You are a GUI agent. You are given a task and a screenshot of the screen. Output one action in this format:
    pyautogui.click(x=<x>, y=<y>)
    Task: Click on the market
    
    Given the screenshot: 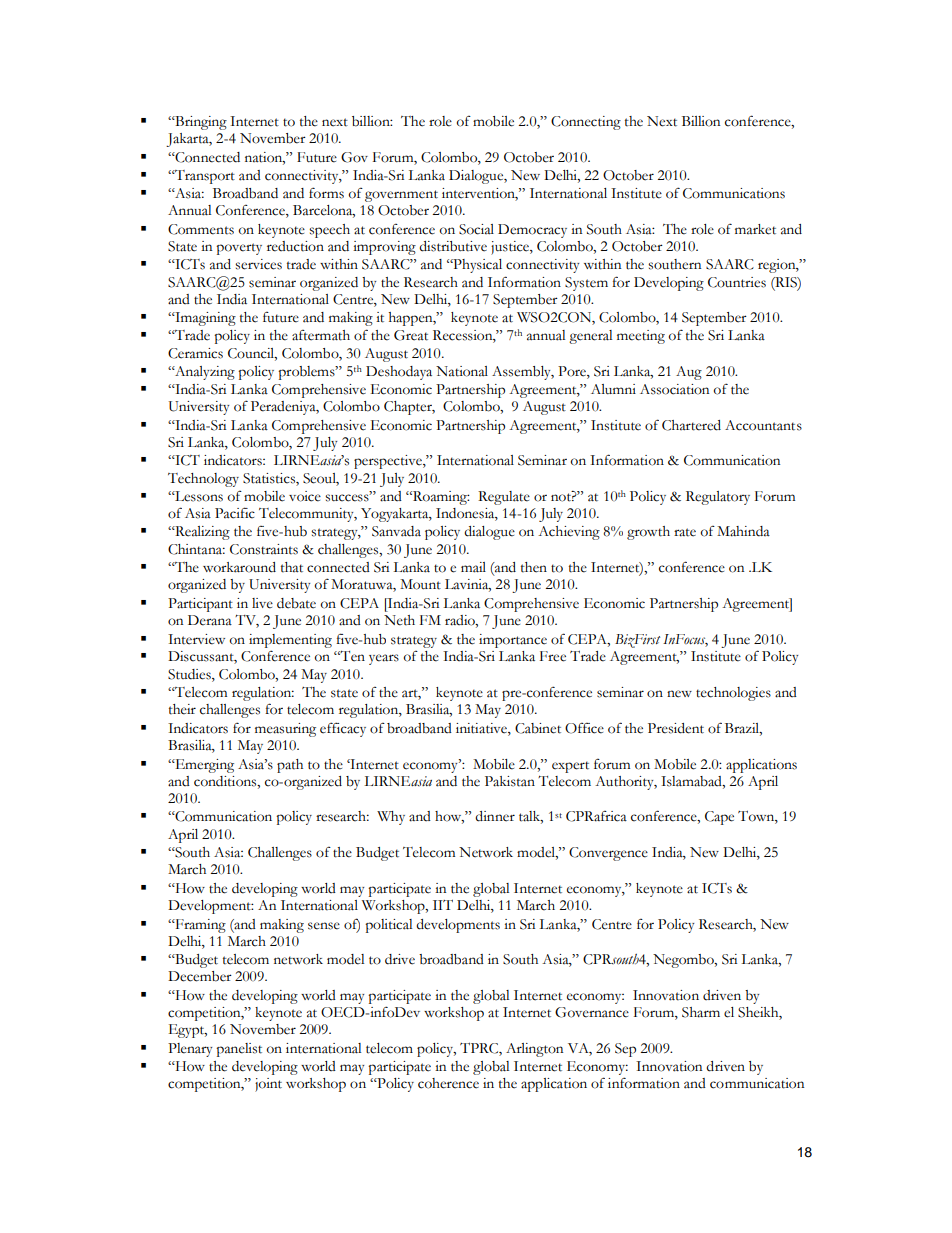 What is the action you would take?
    pyautogui.click(x=755, y=229)
